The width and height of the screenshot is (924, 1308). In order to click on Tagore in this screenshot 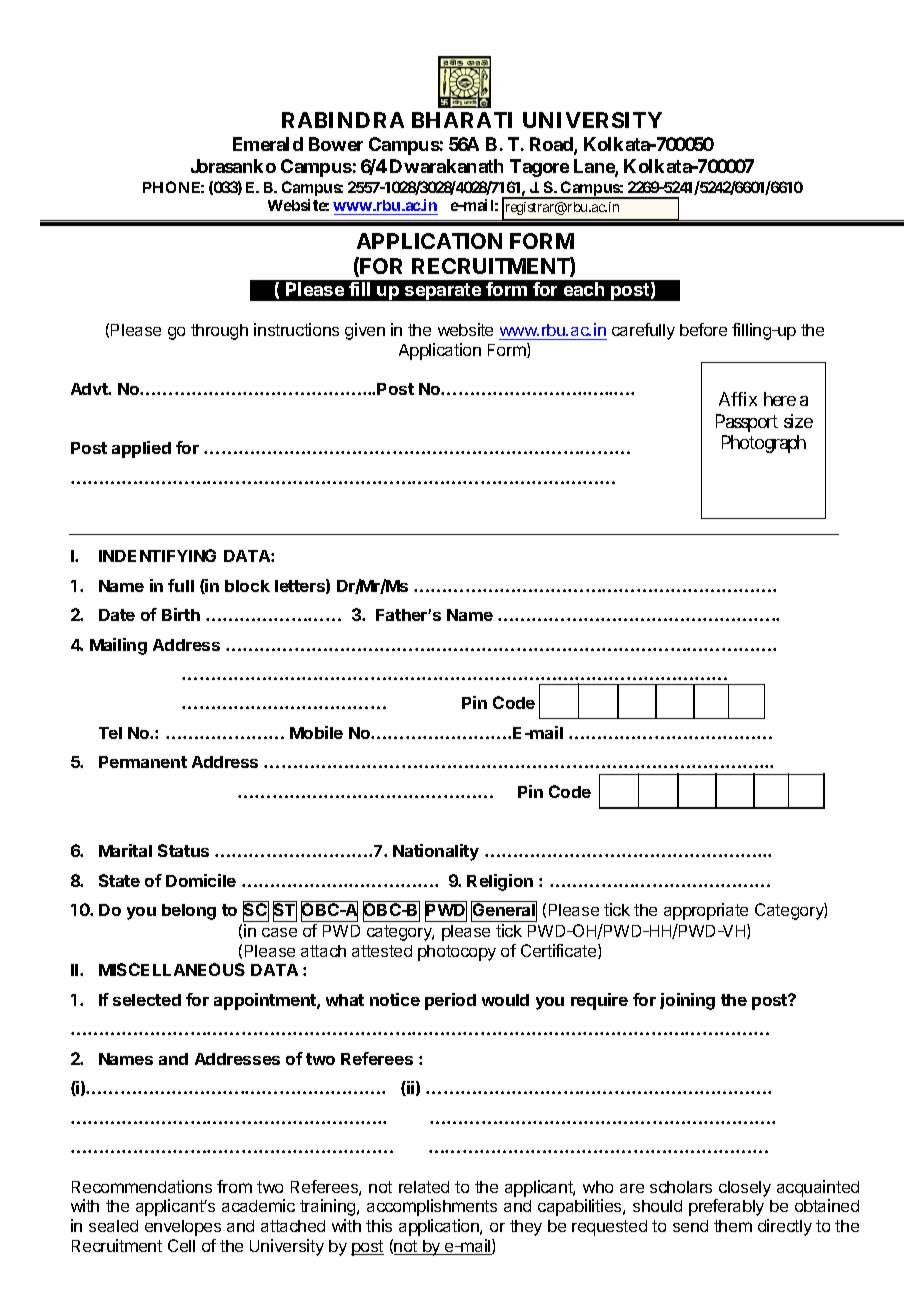, I will do `click(539, 168)`.
